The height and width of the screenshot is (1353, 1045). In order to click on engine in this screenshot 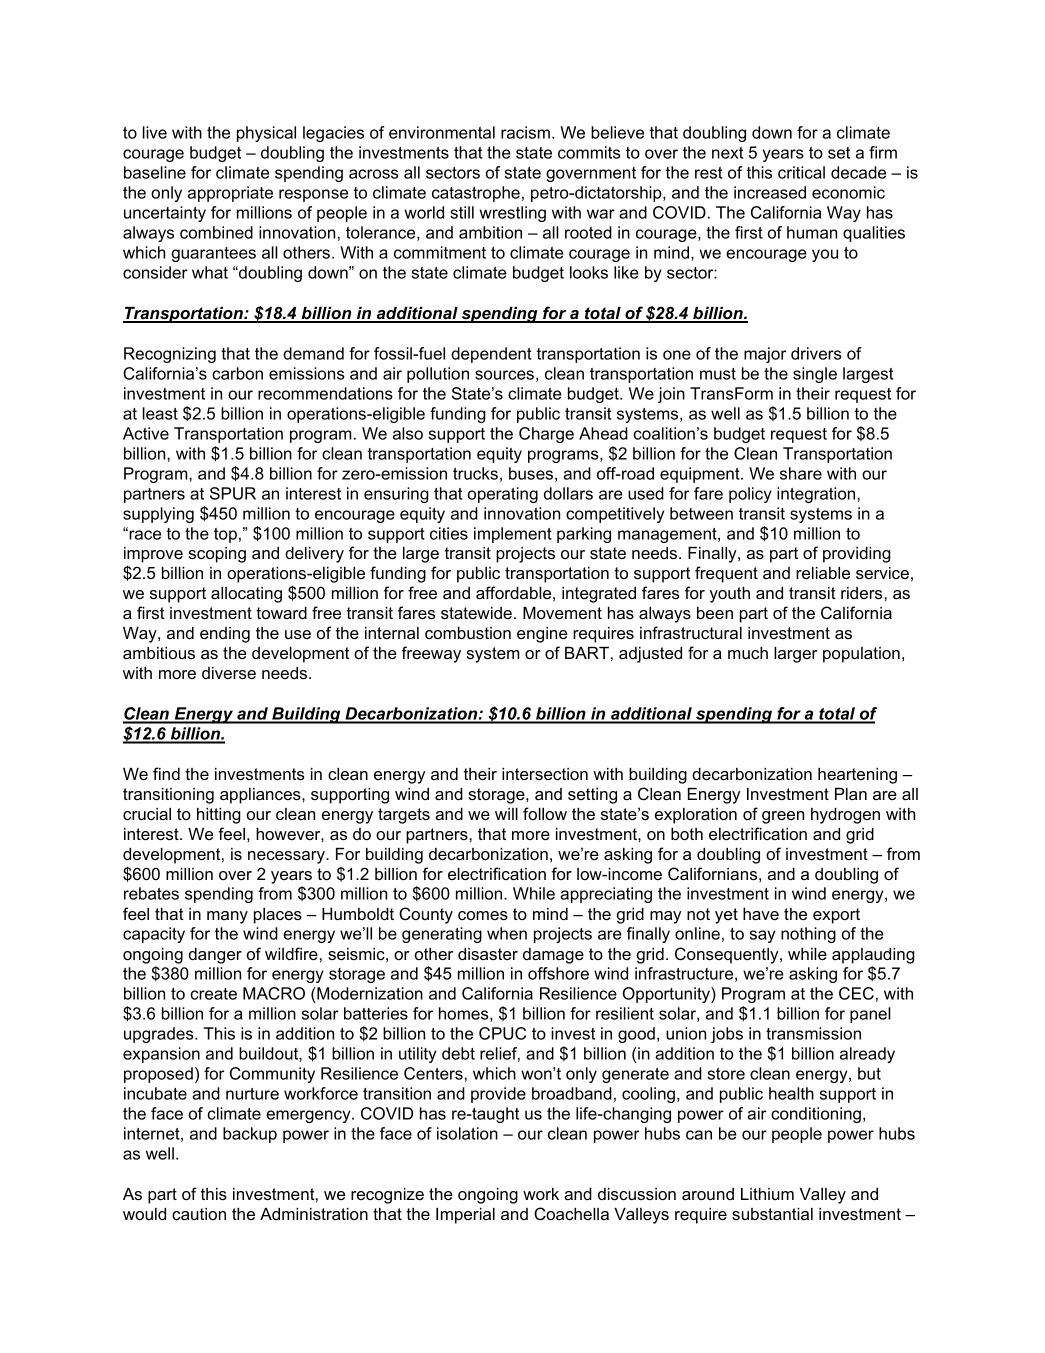, I will do `click(542, 635)`.
